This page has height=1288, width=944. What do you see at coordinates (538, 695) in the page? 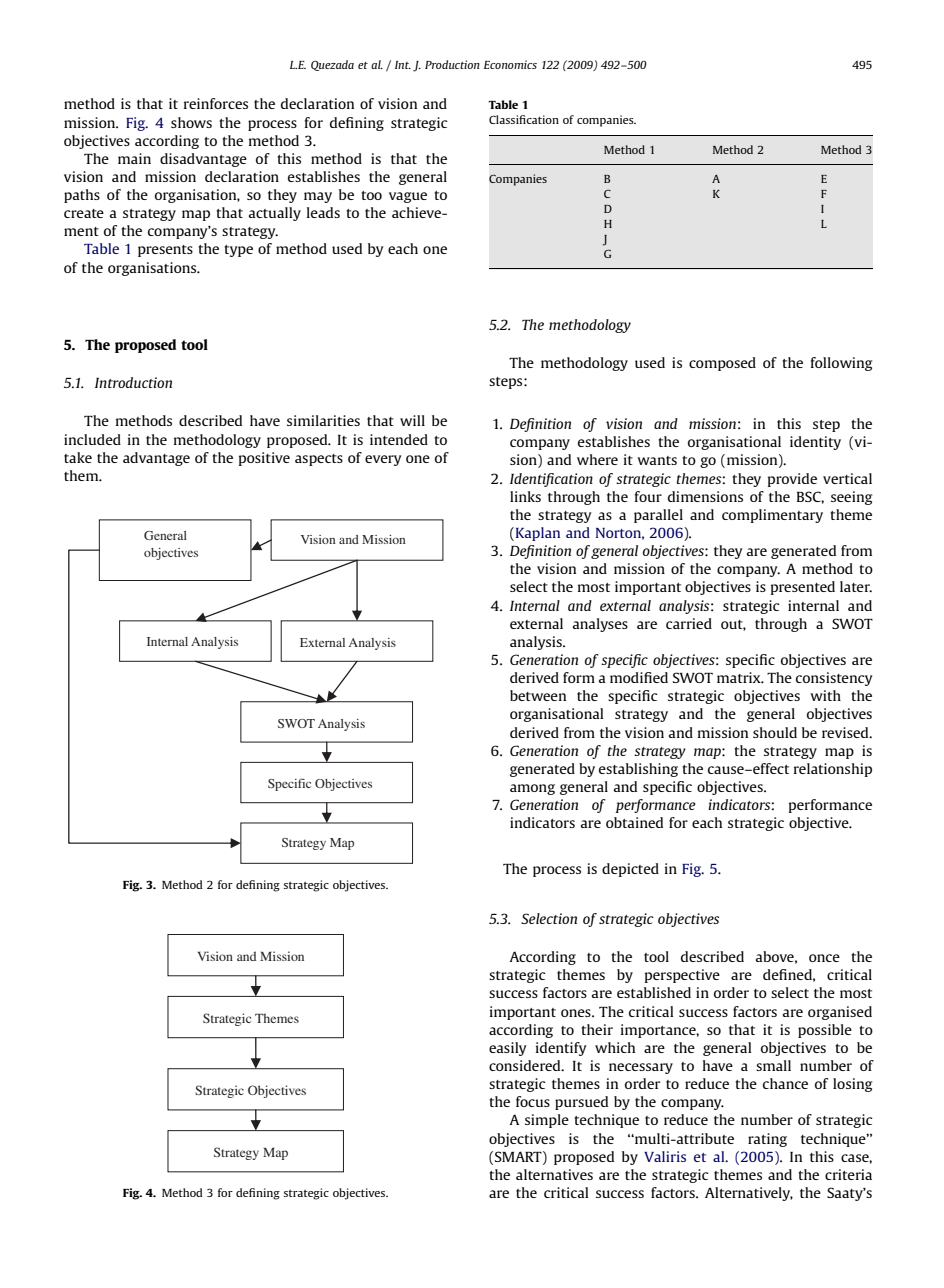
I see `between` at bounding box center [538, 695].
